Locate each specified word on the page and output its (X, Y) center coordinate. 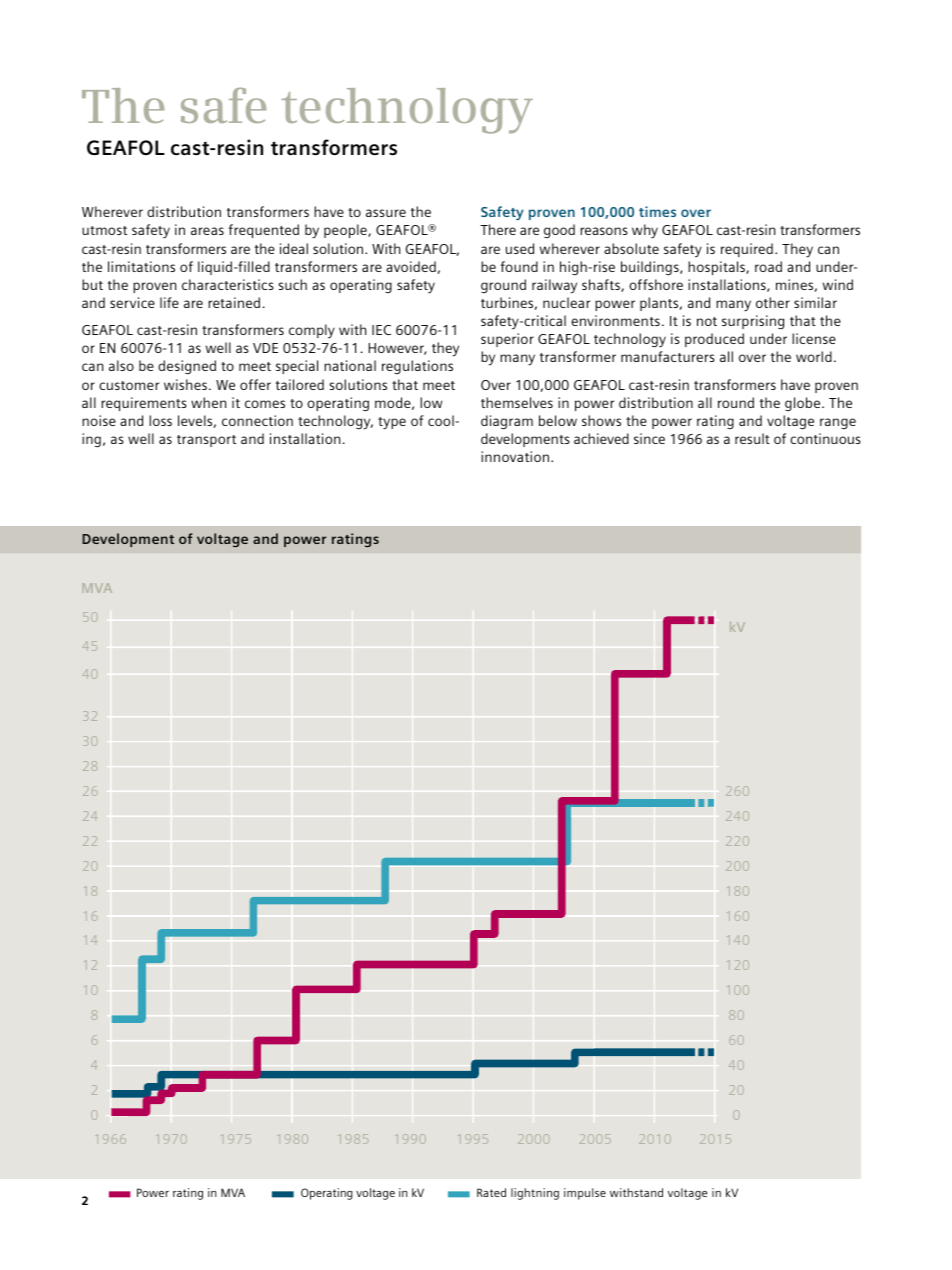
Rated (491, 1192)
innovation (516, 456)
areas (207, 231)
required (747, 250)
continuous (825, 438)
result (752, 438)
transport (206, 441)
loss (160, 420)
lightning (535, 1194)
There (498, 229)
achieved (601, 438)
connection (257, 420)
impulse (585, 1194)
